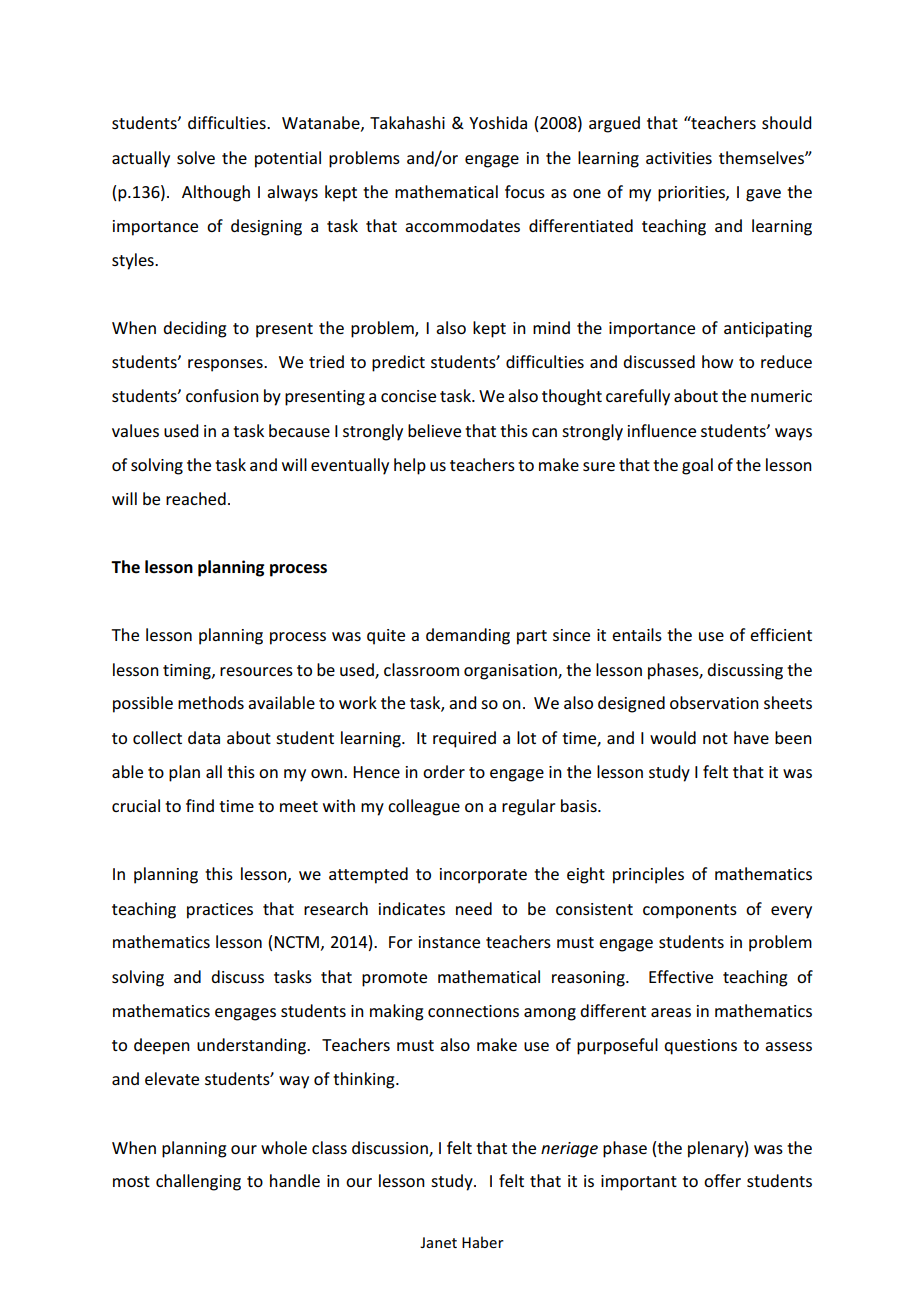  I want to click on activities, so click(679, 158).
